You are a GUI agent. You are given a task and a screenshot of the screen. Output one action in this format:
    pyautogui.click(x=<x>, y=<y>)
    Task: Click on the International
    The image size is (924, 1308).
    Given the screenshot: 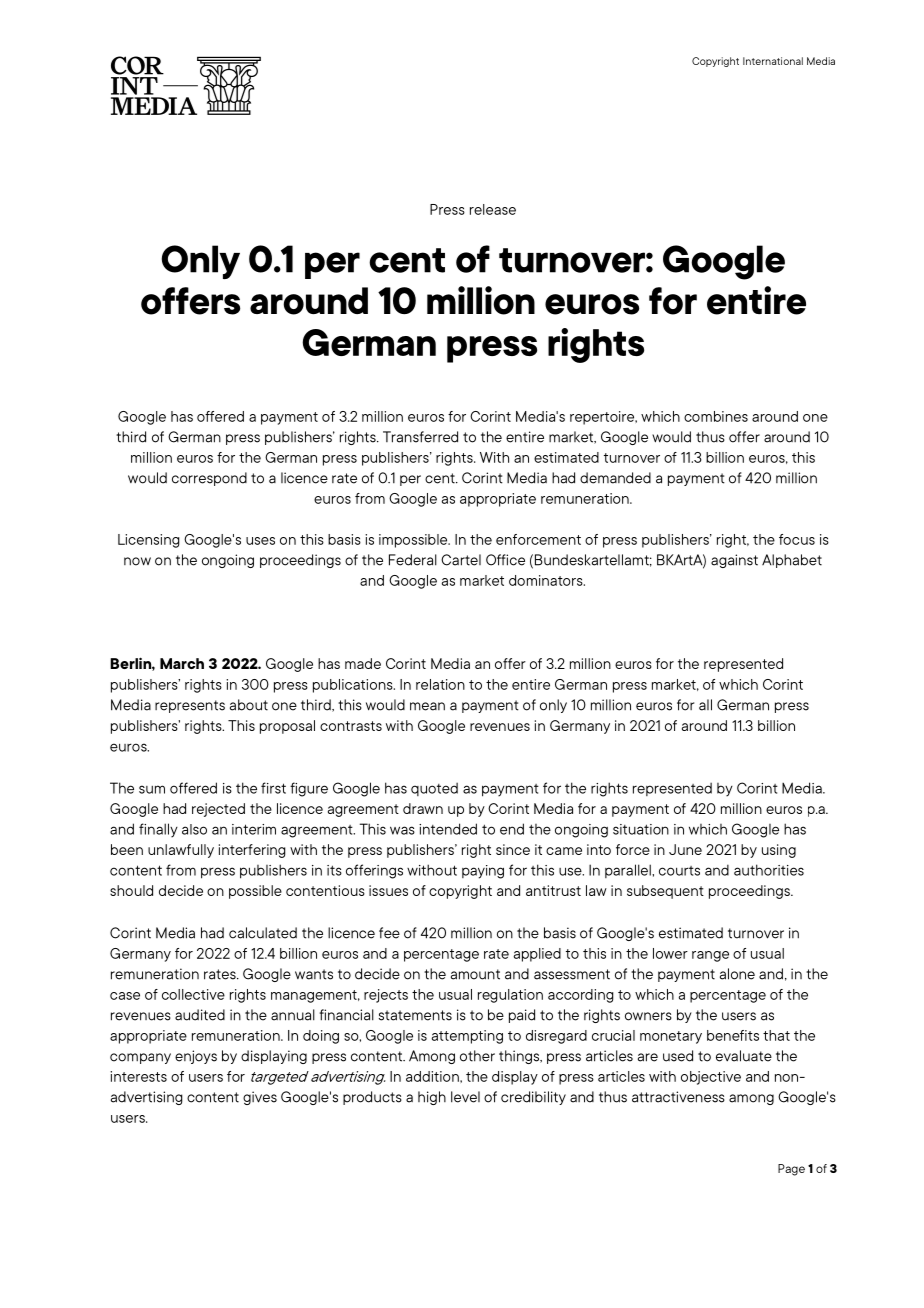 What is the action you would take?
    pyautogui.click(x=773, y=61)
